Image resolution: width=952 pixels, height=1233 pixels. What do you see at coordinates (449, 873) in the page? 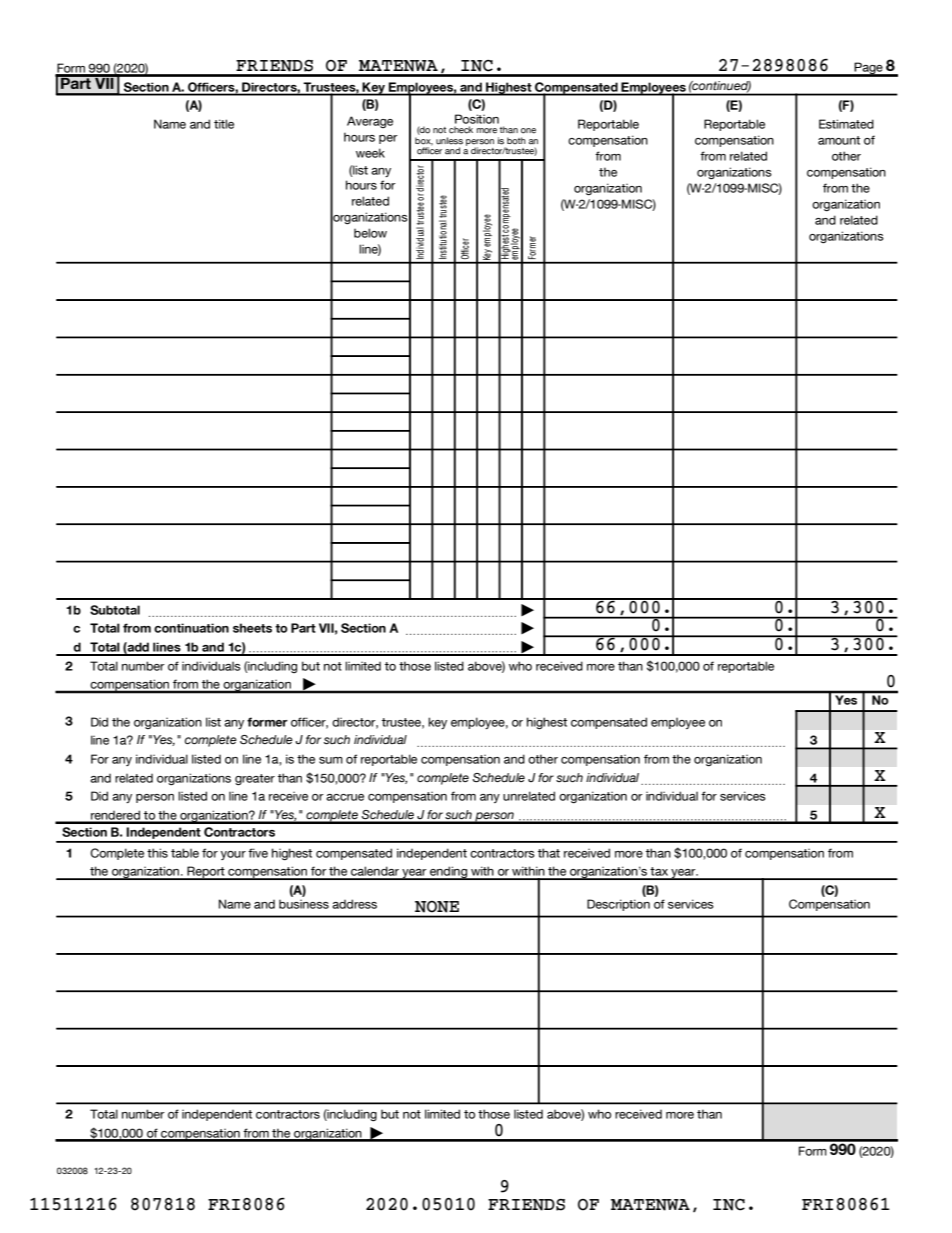
I see `ending` at bounding box center [449, 873].
